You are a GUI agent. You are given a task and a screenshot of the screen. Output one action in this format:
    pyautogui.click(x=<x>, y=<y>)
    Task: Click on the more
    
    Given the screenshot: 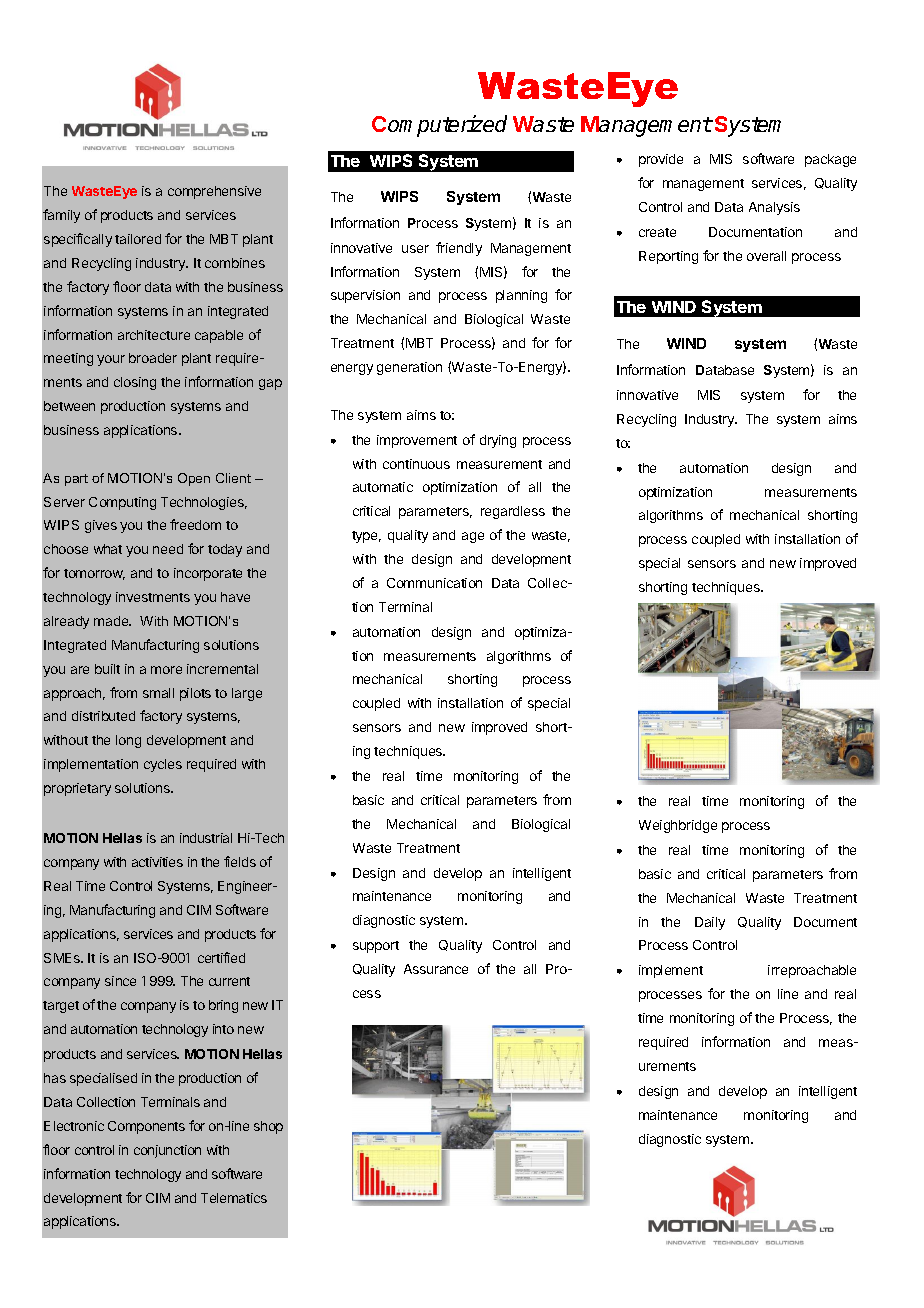 What is the action you would take?
    pyautogui.click(x=166, y=670)
